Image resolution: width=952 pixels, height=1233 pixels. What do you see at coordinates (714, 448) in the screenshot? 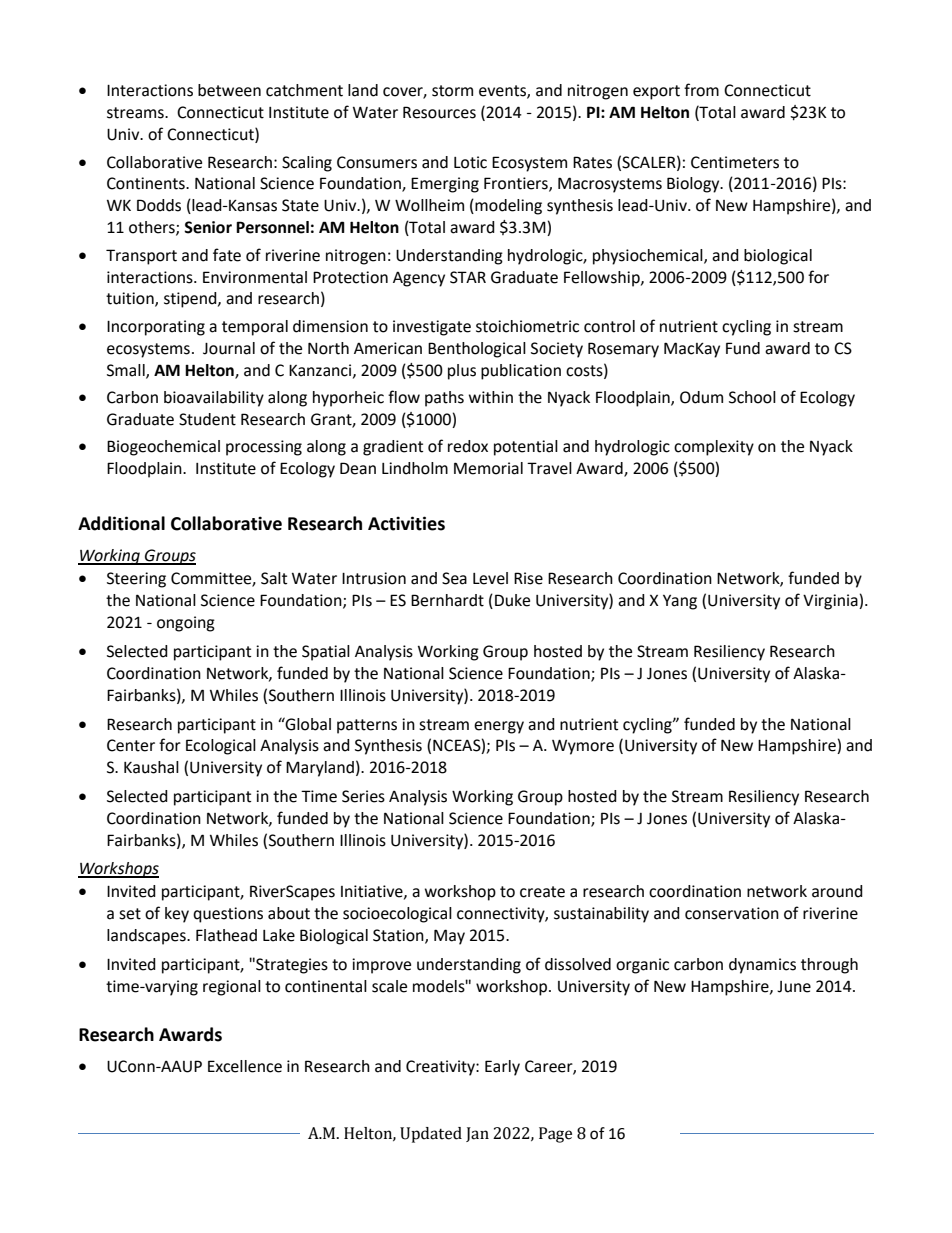
I see `complexity` at bounding box center [714, 448].
